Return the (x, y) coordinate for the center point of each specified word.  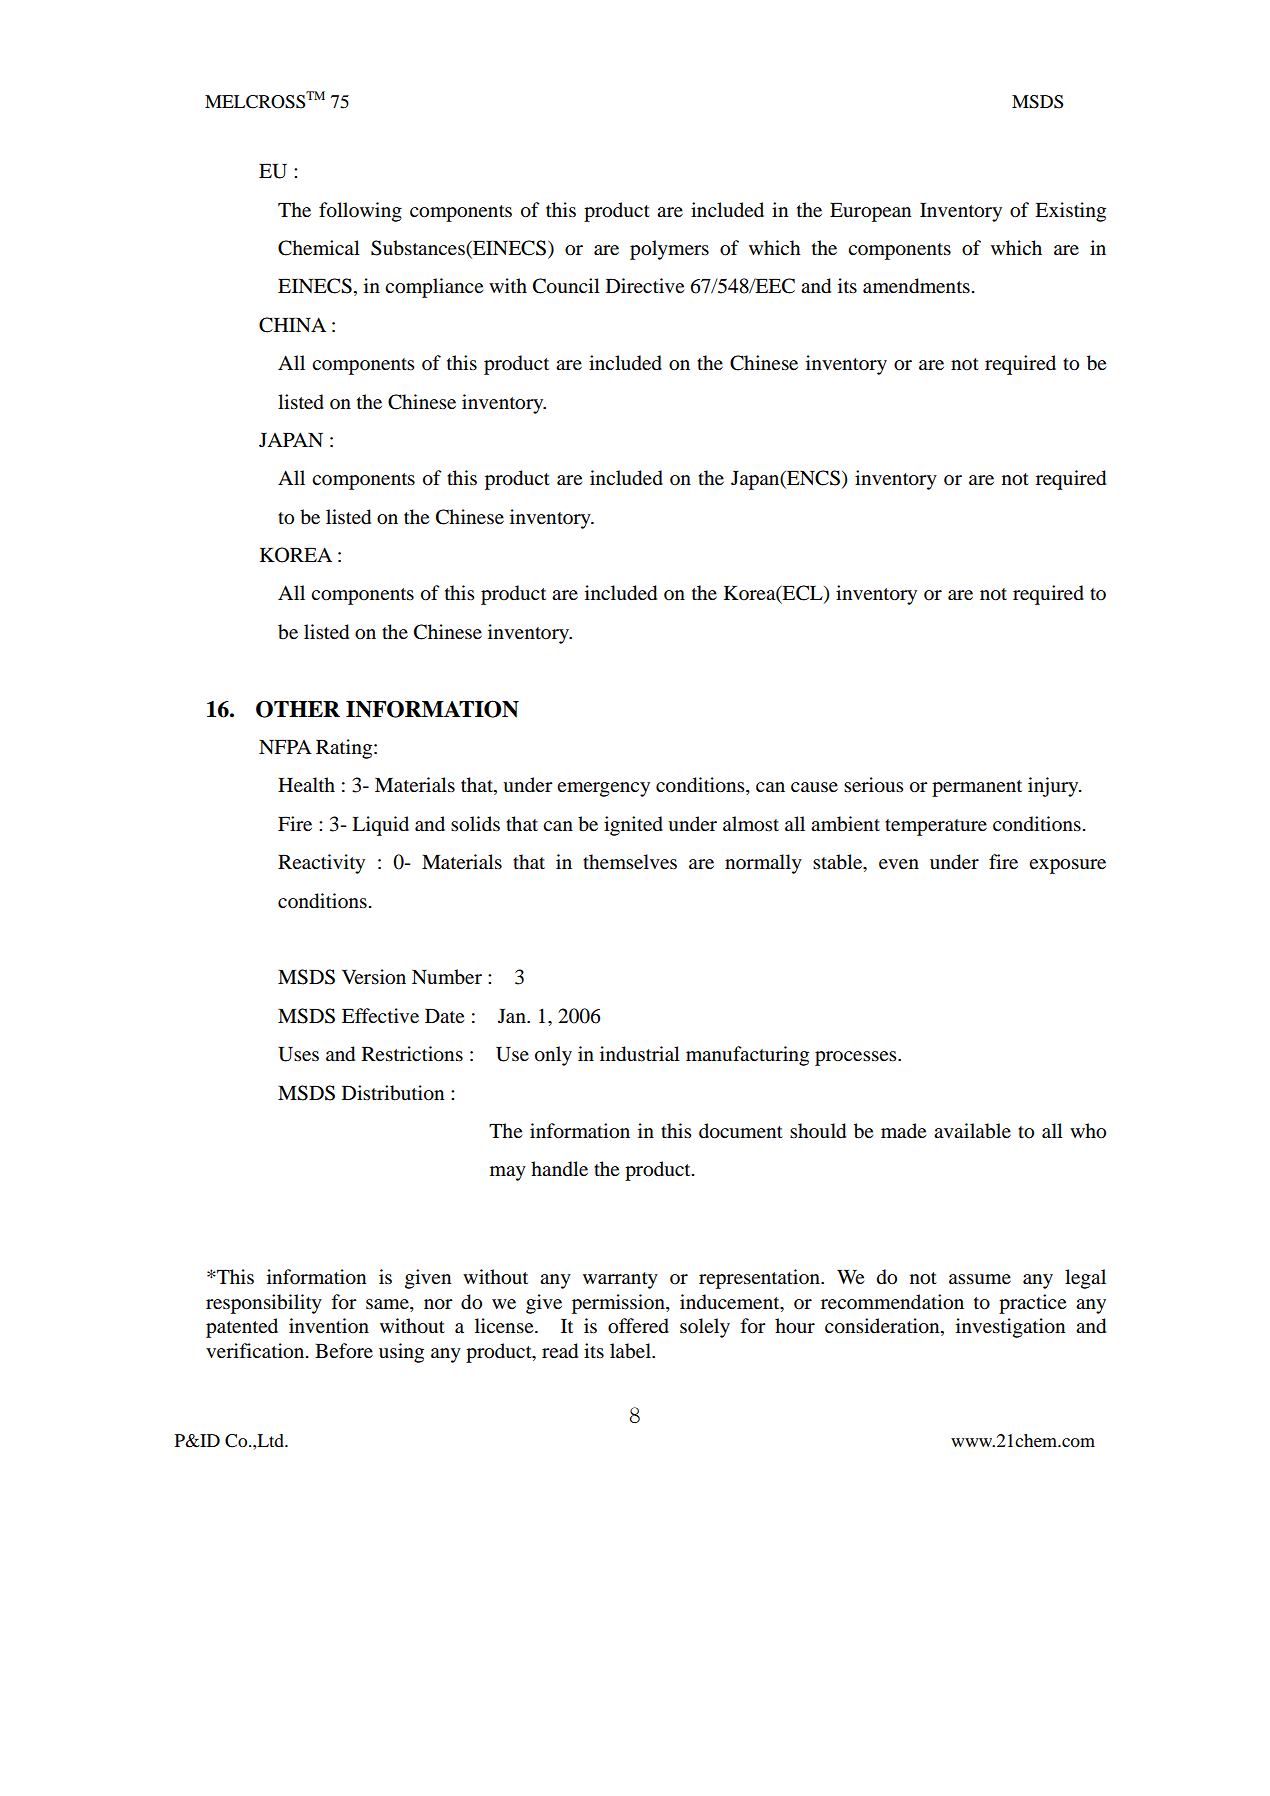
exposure (1067, 866)
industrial (640, 1054)
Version (374, 977)
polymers (669, 250)
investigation (1010, 1328)
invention (329, 1326)
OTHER (298, 709)
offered (638, 1326)
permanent (977, 788)
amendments (916, 286)
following (360, 212)
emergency (603, 789)
